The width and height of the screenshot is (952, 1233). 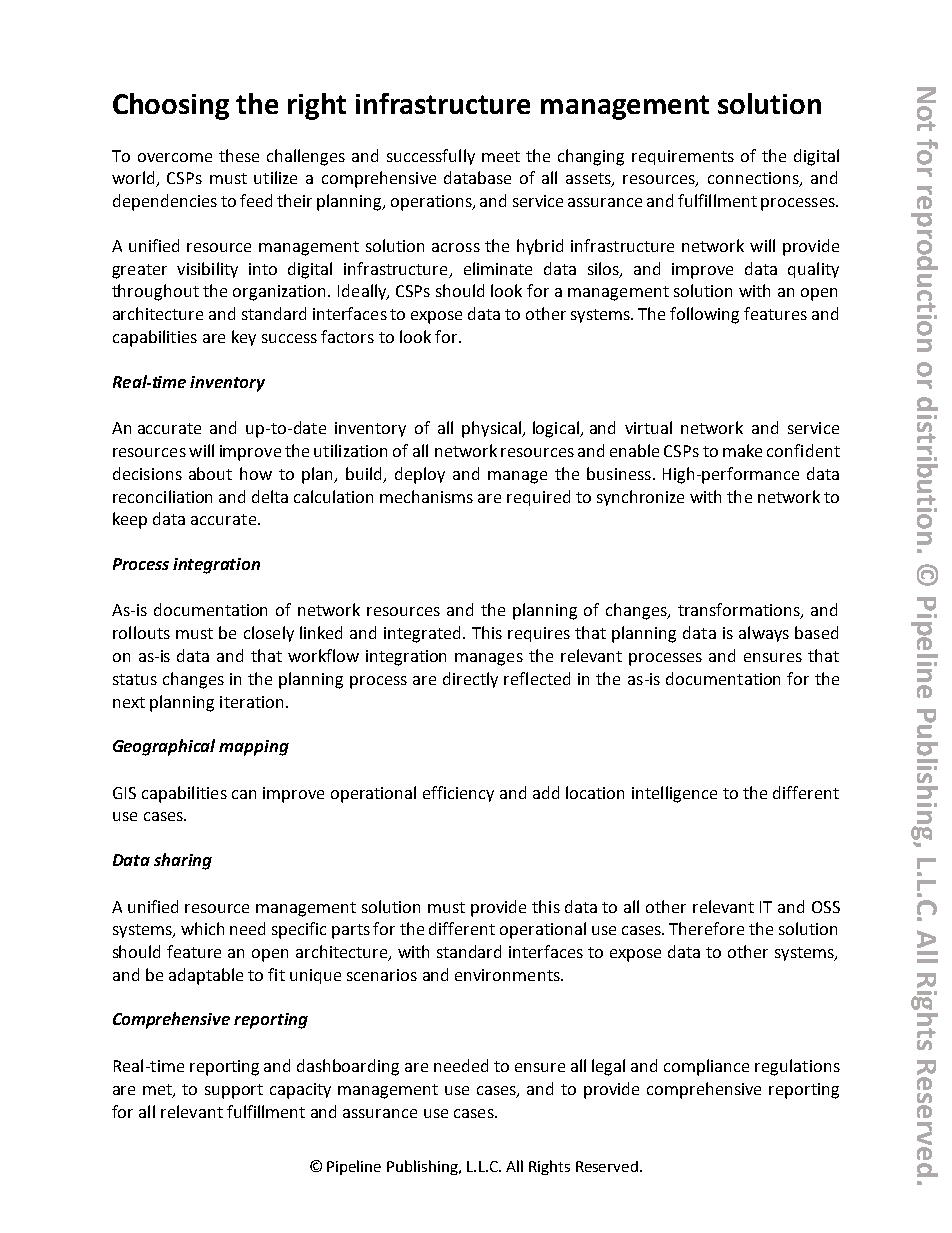 I want to click on efficiency, so click(x=458, y=794).
